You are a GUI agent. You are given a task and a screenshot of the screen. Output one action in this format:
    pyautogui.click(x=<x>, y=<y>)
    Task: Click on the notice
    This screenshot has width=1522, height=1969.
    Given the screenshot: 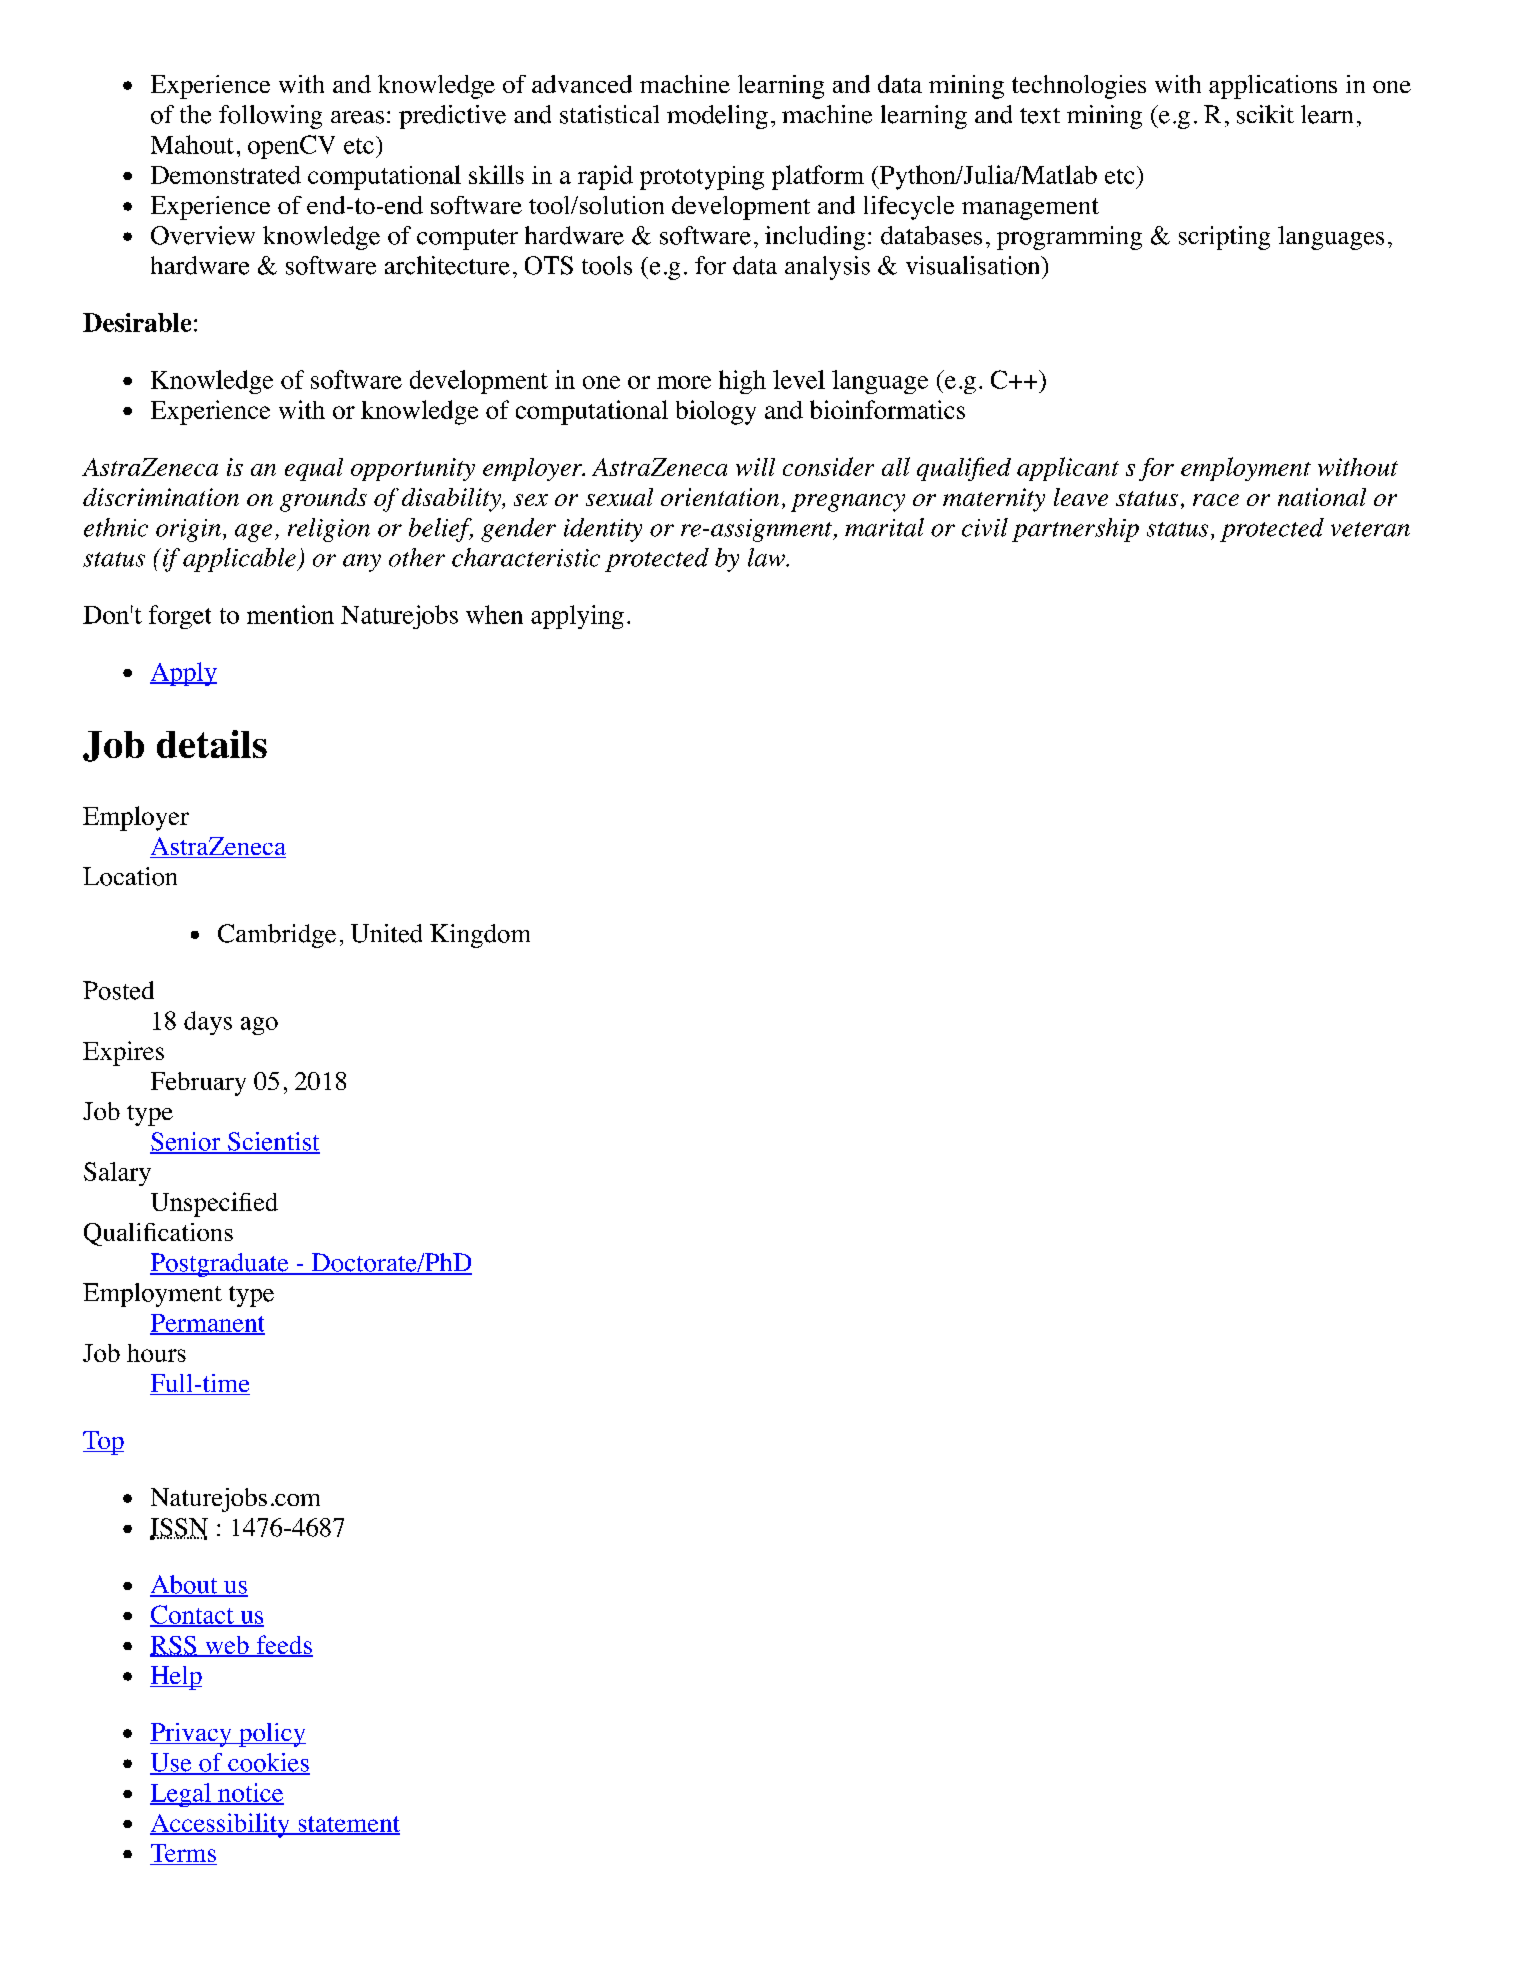 What is the action you would take?
    pyautogui.click(x=250, y=1793)
